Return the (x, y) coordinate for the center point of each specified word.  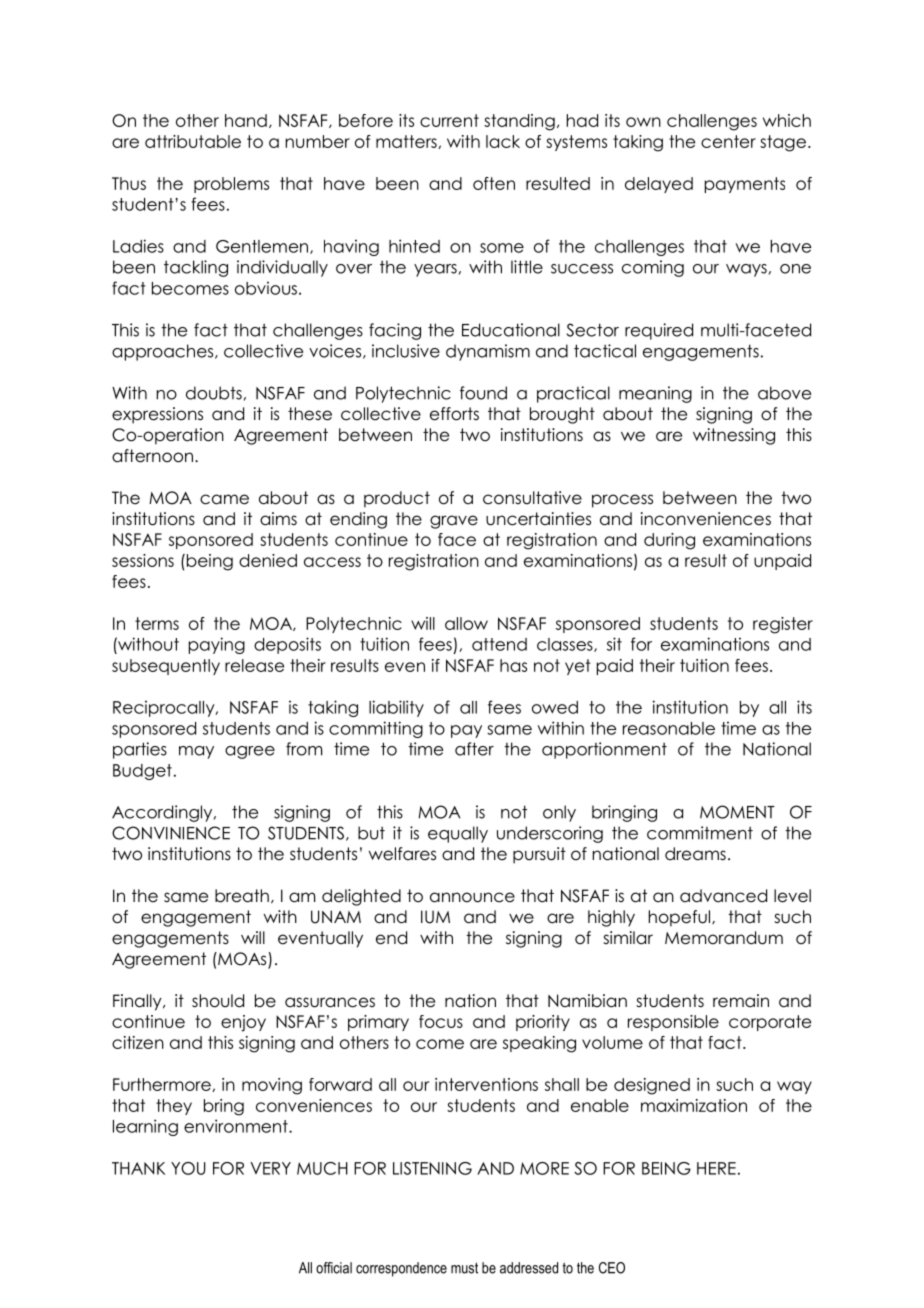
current (449, 120)
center (728, 141)
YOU (188, 1168)
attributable (193, 141)
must (464, 1268)
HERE (716, 1168)
